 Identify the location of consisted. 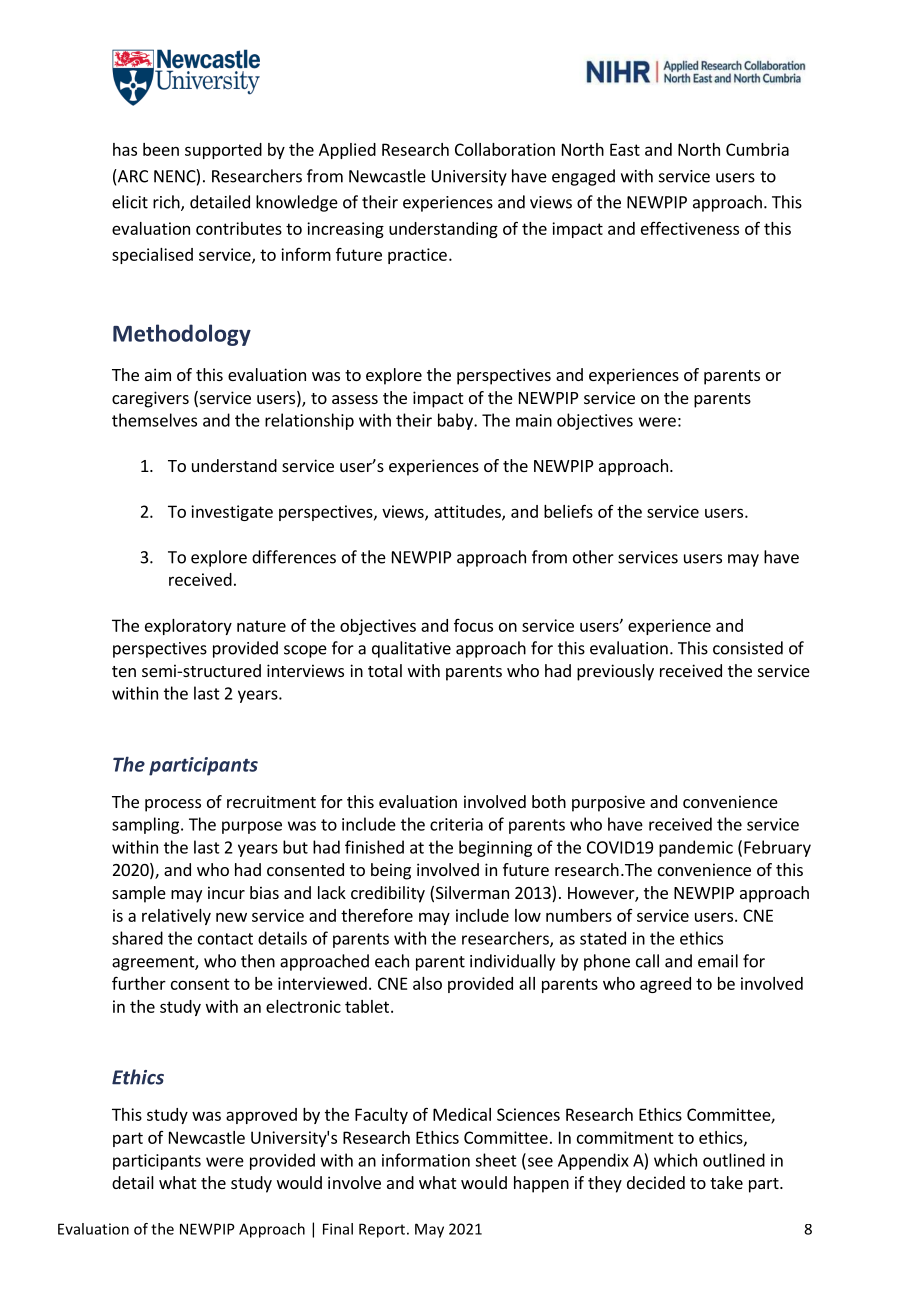
(748, 648).
